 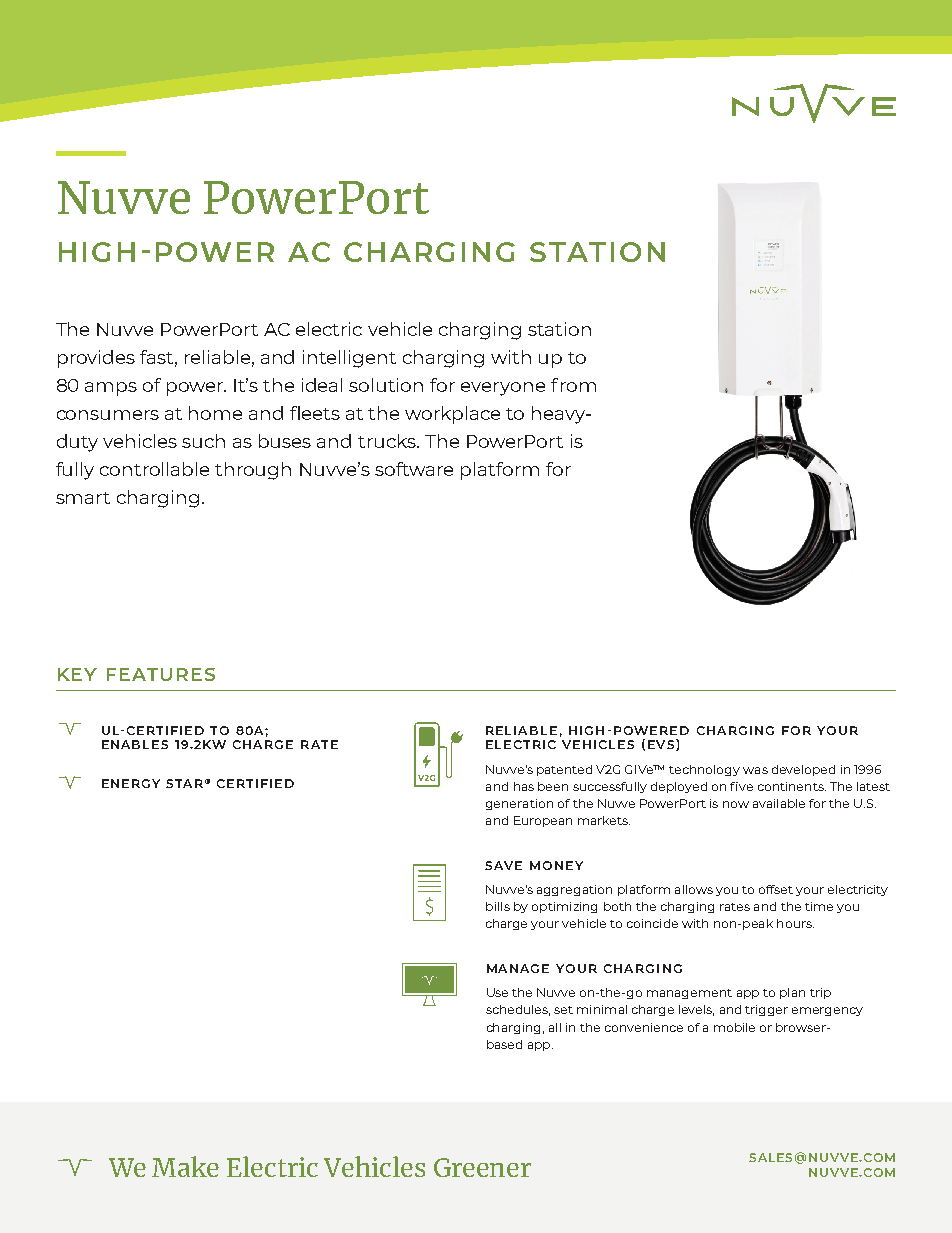 What do you see at coordinates (131, 783) in the page?
I see `ENERGY` at bounding box center [131, 783].
